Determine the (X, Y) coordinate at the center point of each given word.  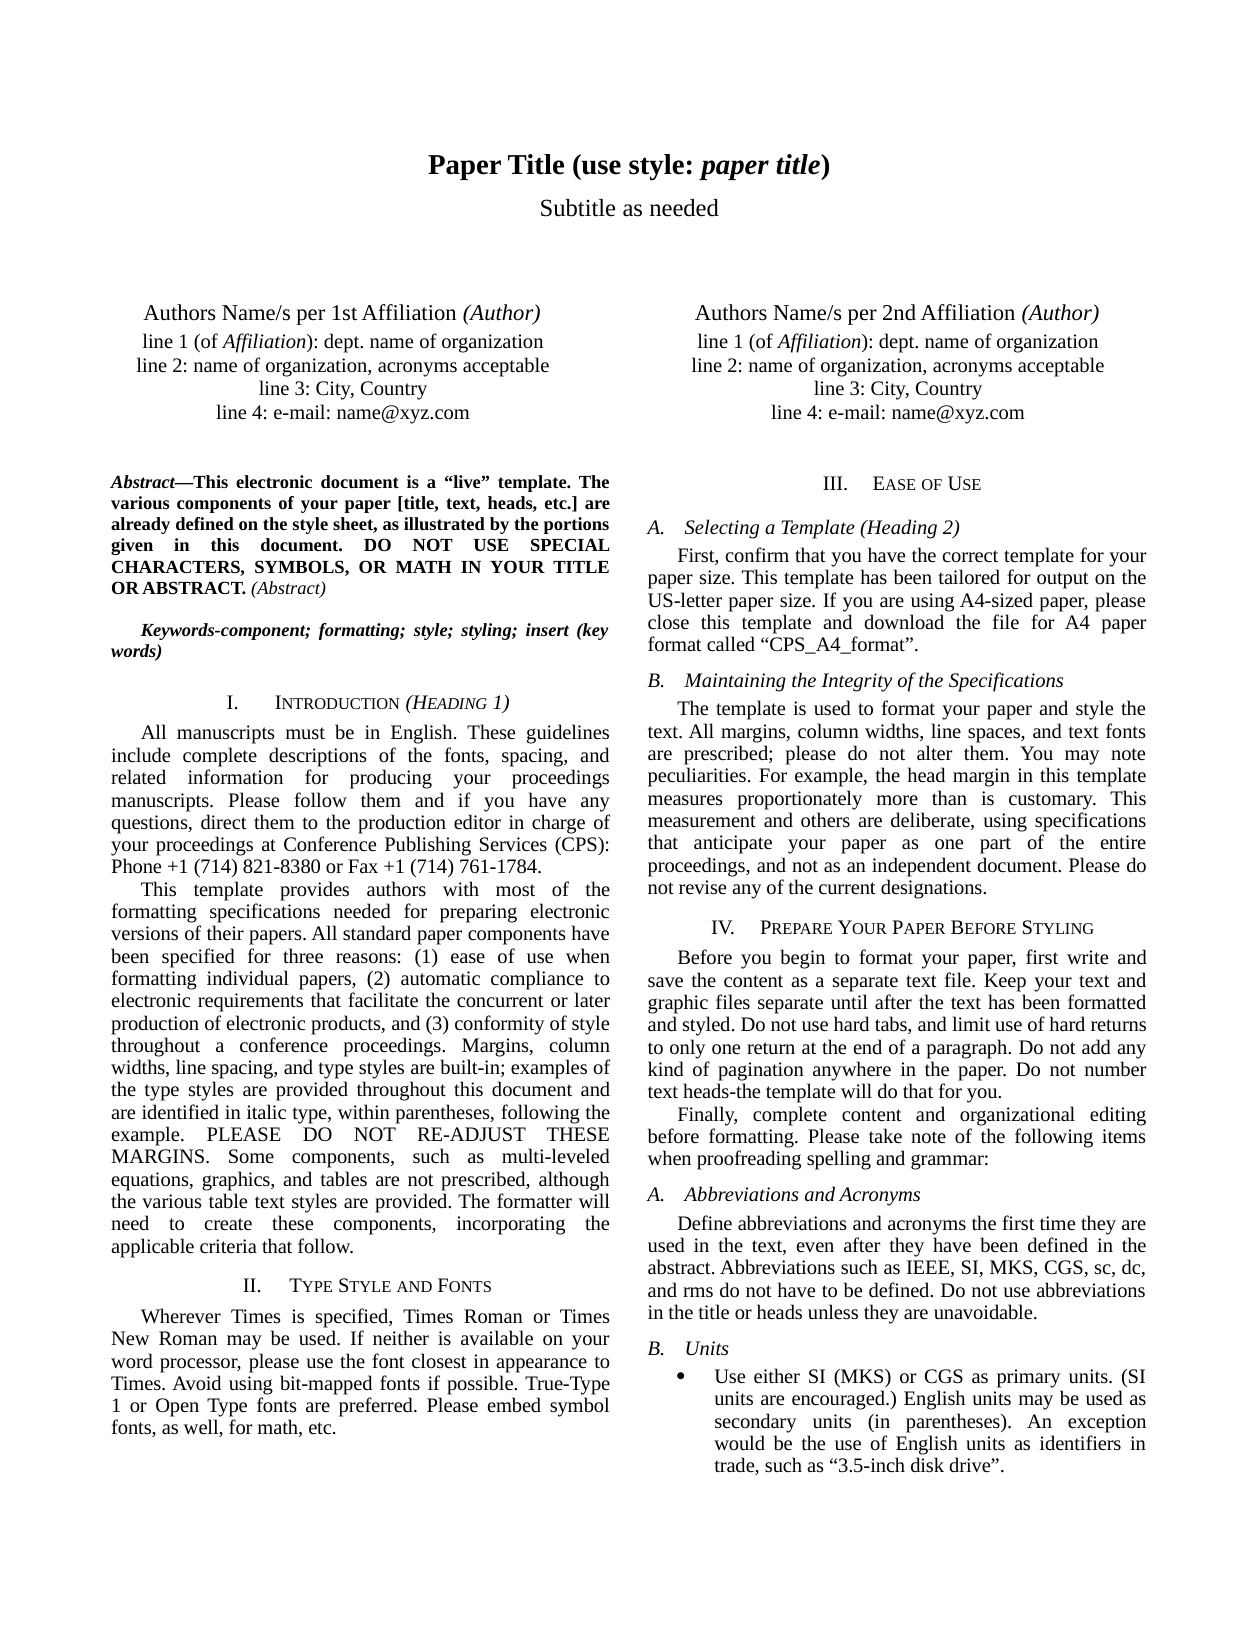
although (574, 1181)
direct (224, 821)
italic (266, 1111)
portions (576, 525)
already (140, 525)
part (995, 845)
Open (177, 1407)
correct (970, 556)
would (739, 1442)
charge (558, 824)
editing (1118, 1116)
